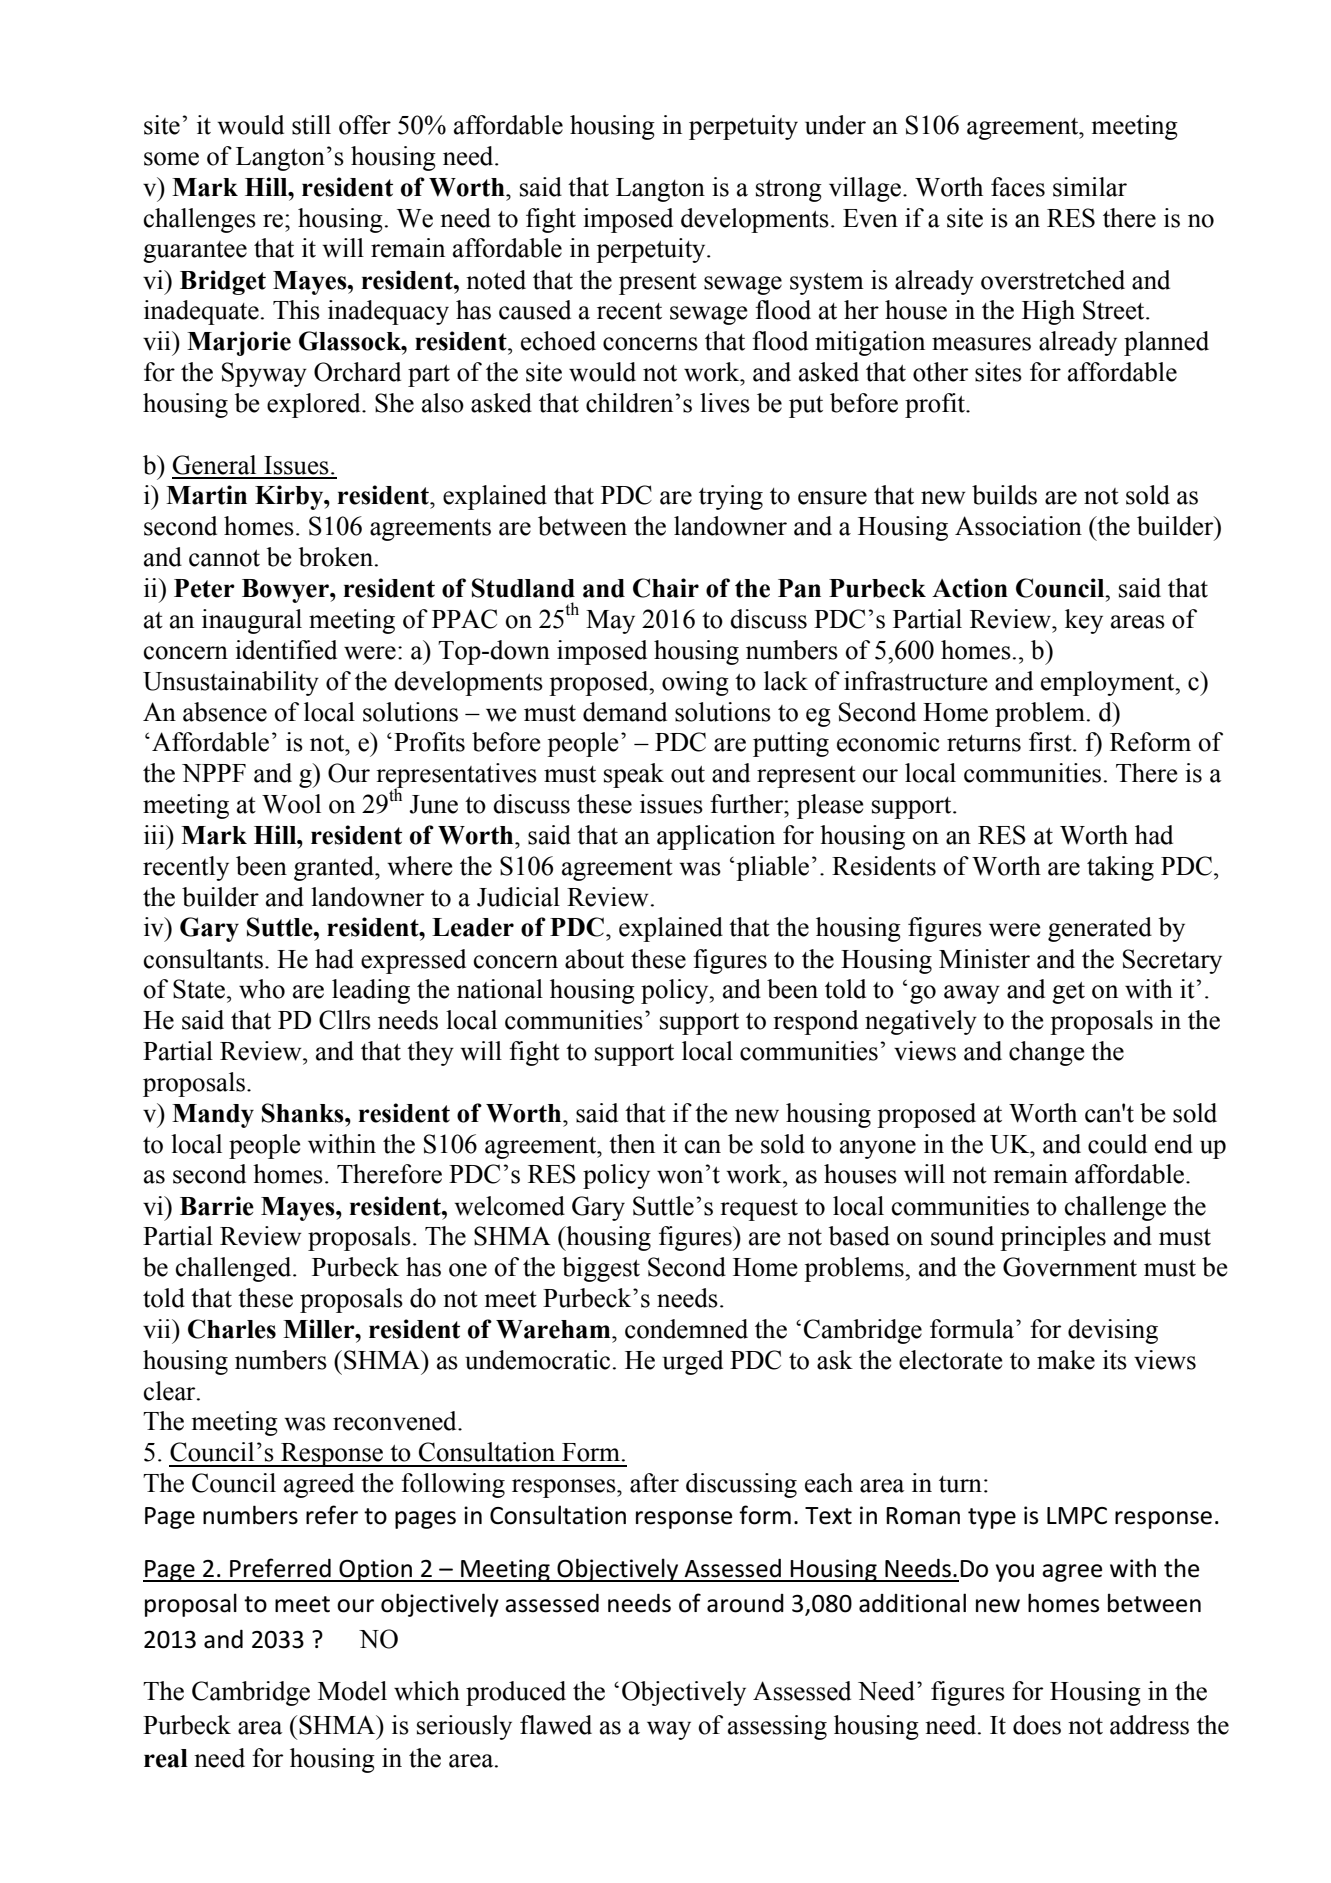 This page has width=1331, height=1883. What do you see at coordinates (311, 125) in the page?
I see `still` at bounding box center [311, 125].
